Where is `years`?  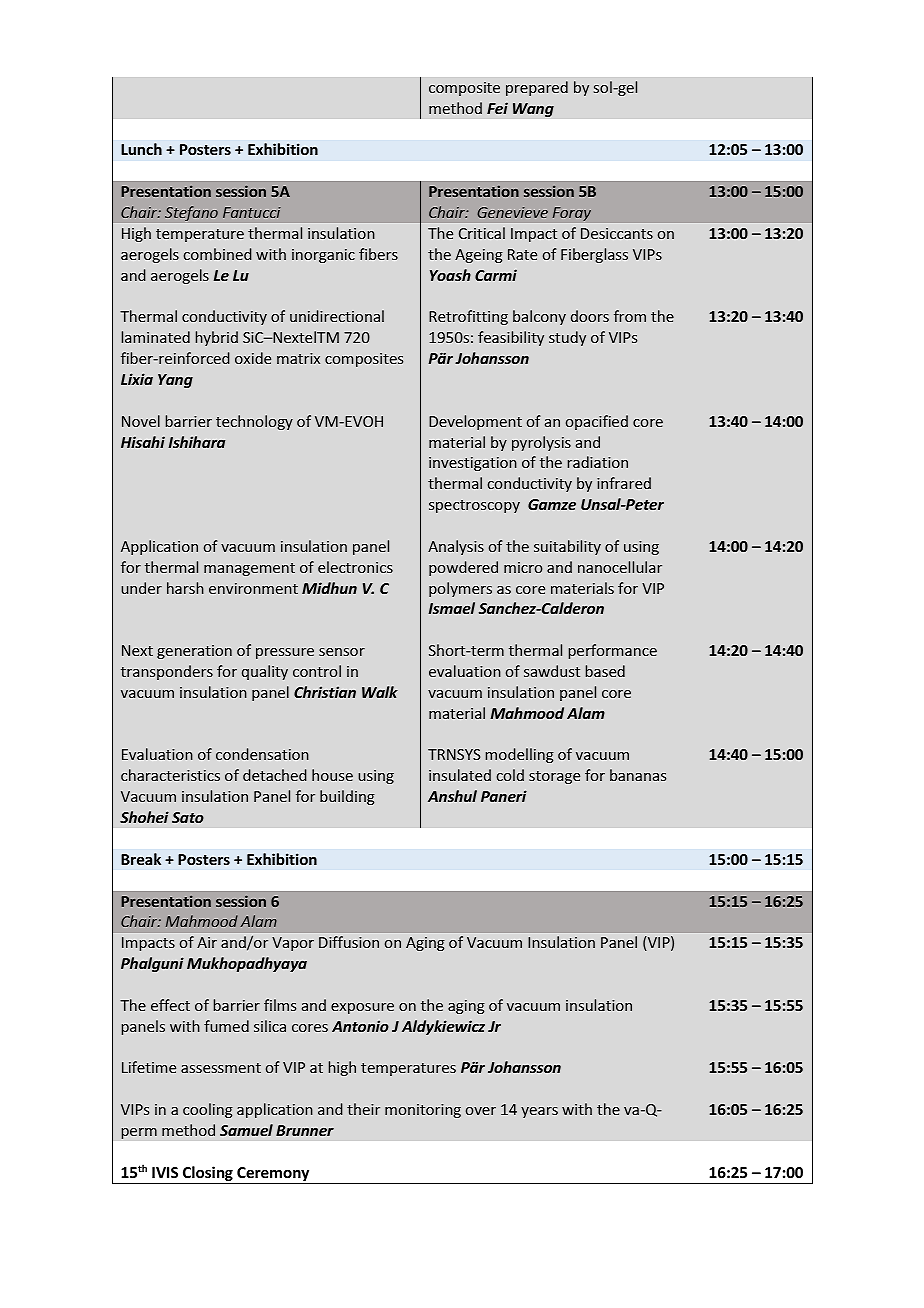 years is located at coordinates (539, 1112).
